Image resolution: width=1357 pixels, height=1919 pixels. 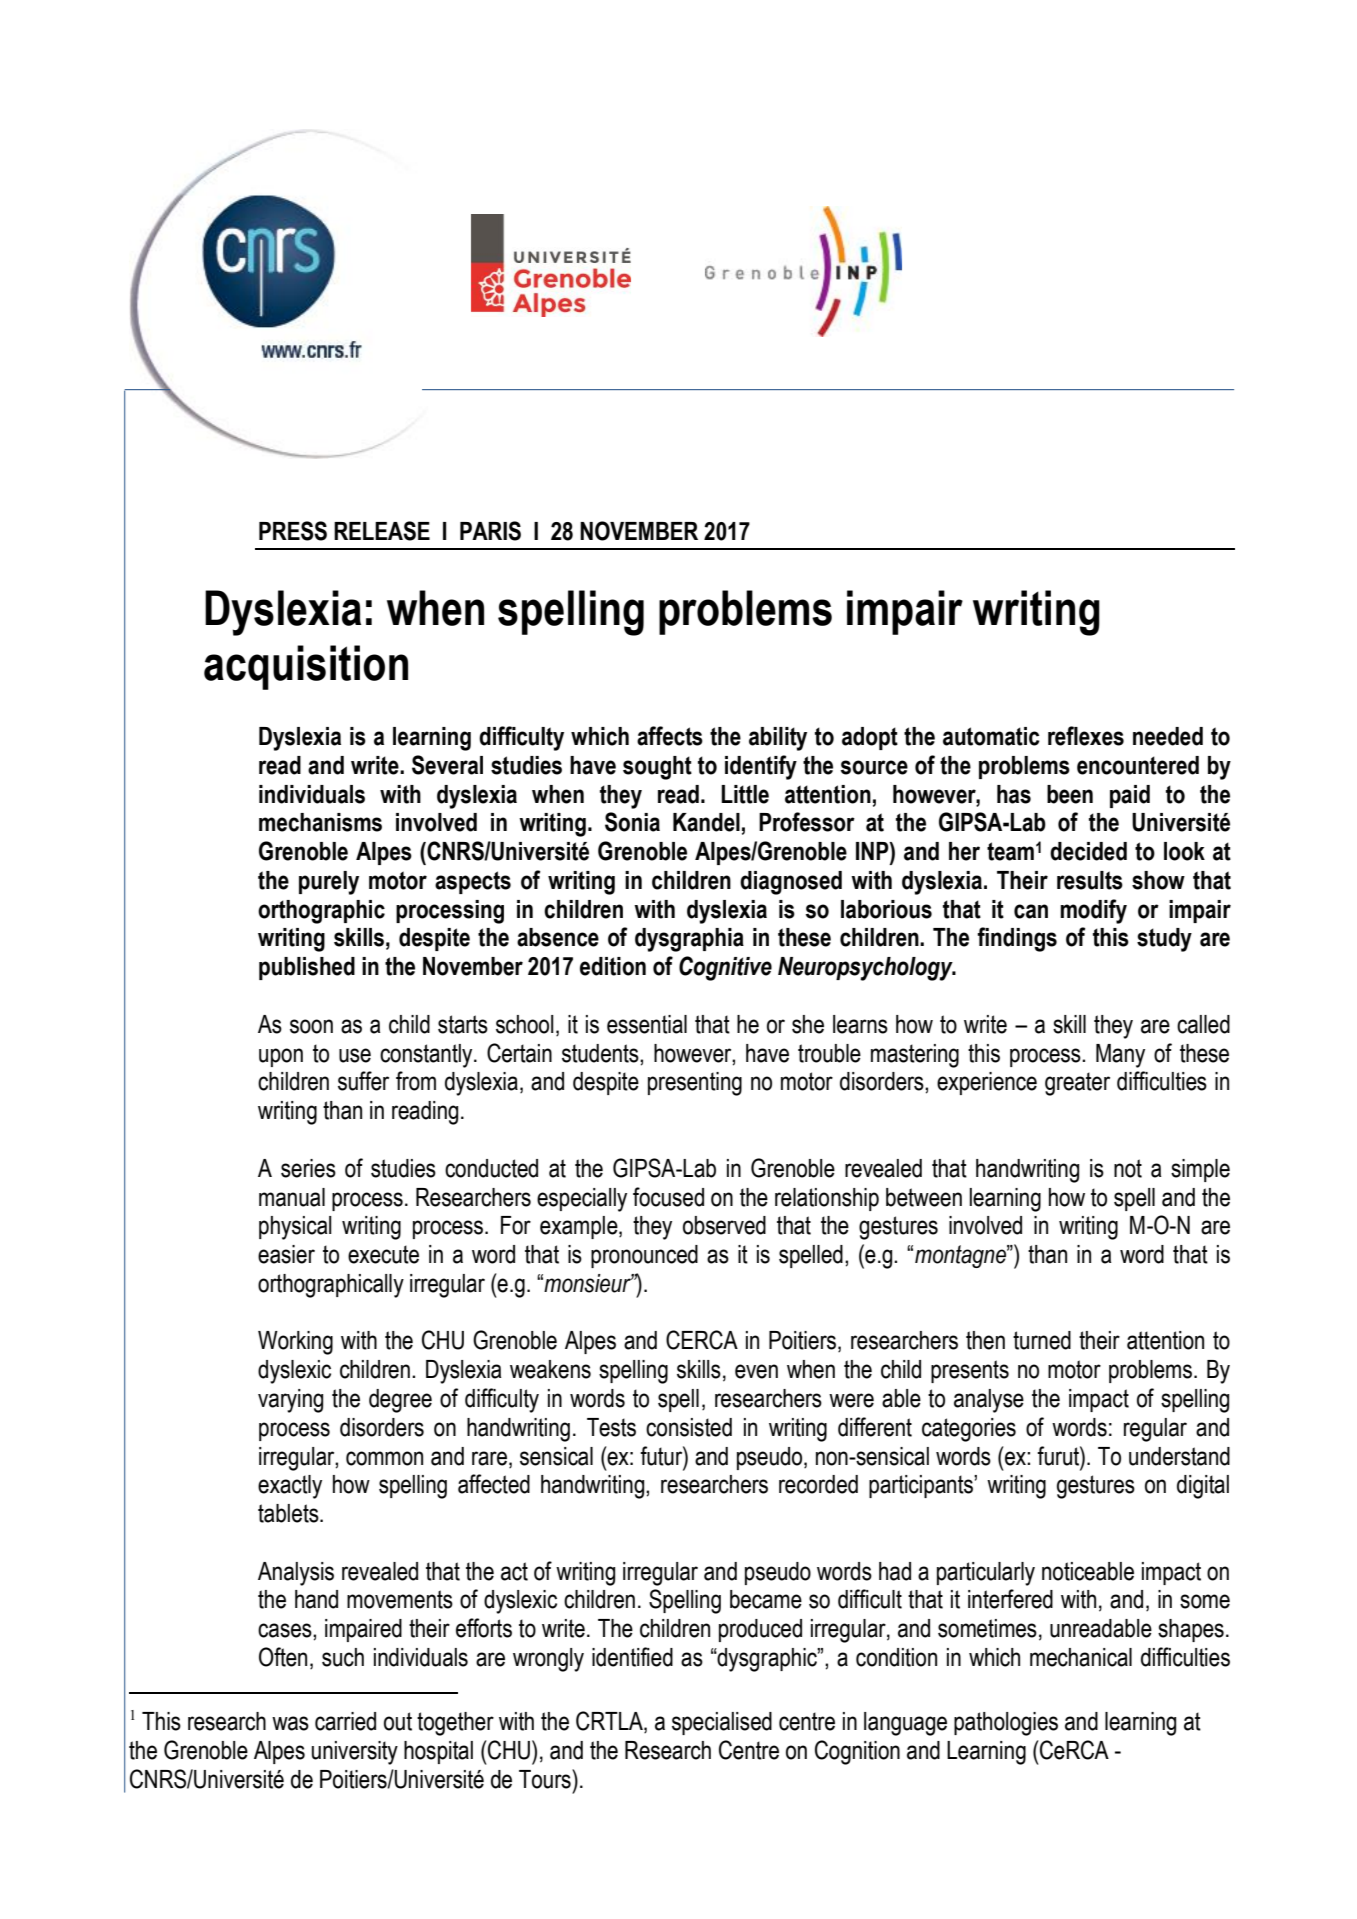 What do you see at coordinates (382, 531) in the screenshot?
I see `RELEASE` at bounding box center [382, 531].
